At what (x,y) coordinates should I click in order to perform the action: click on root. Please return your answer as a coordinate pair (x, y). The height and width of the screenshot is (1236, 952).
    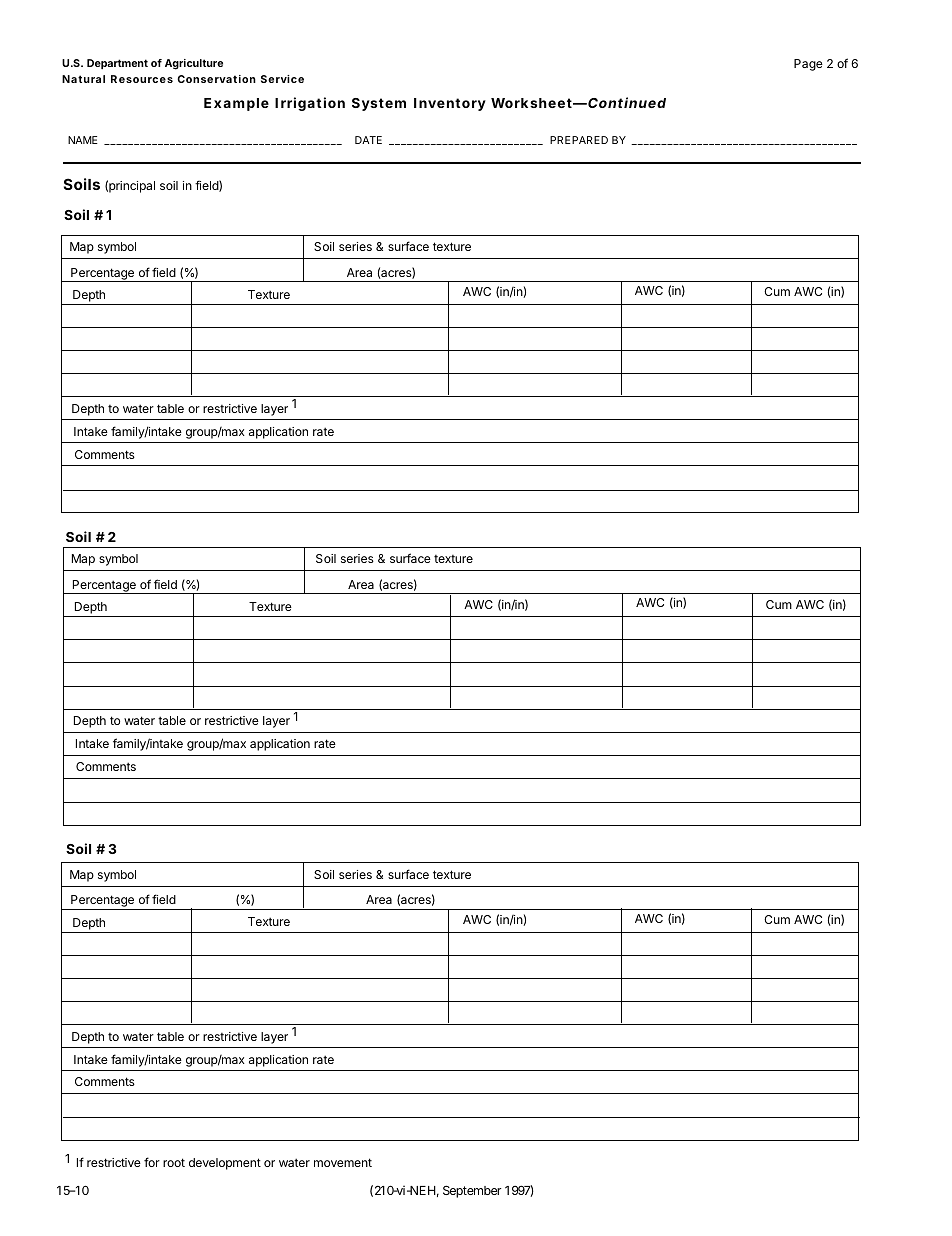
    Looking at the image, I should click on (174, 1162).
